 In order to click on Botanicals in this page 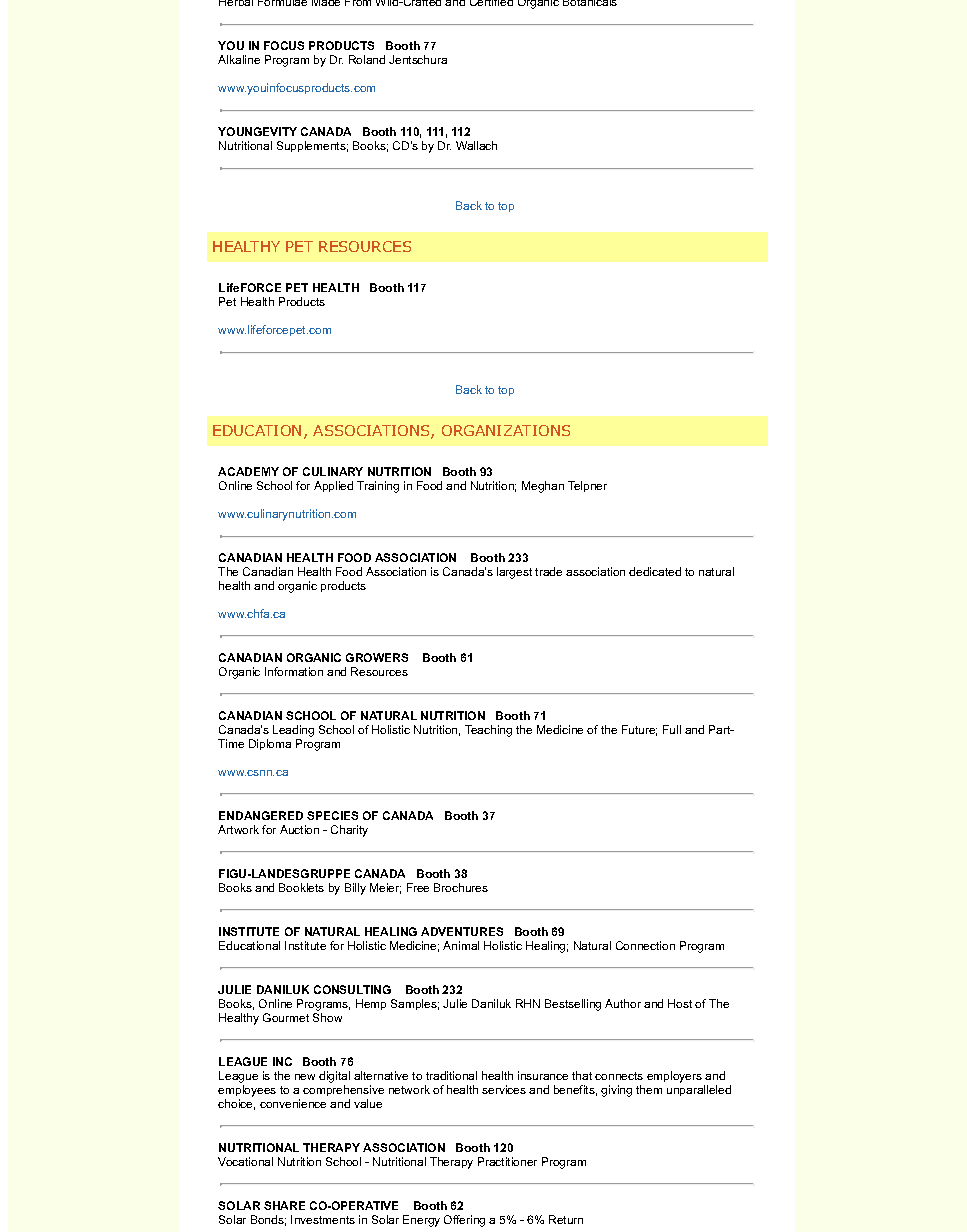, I will do `click(590, 3)`.
